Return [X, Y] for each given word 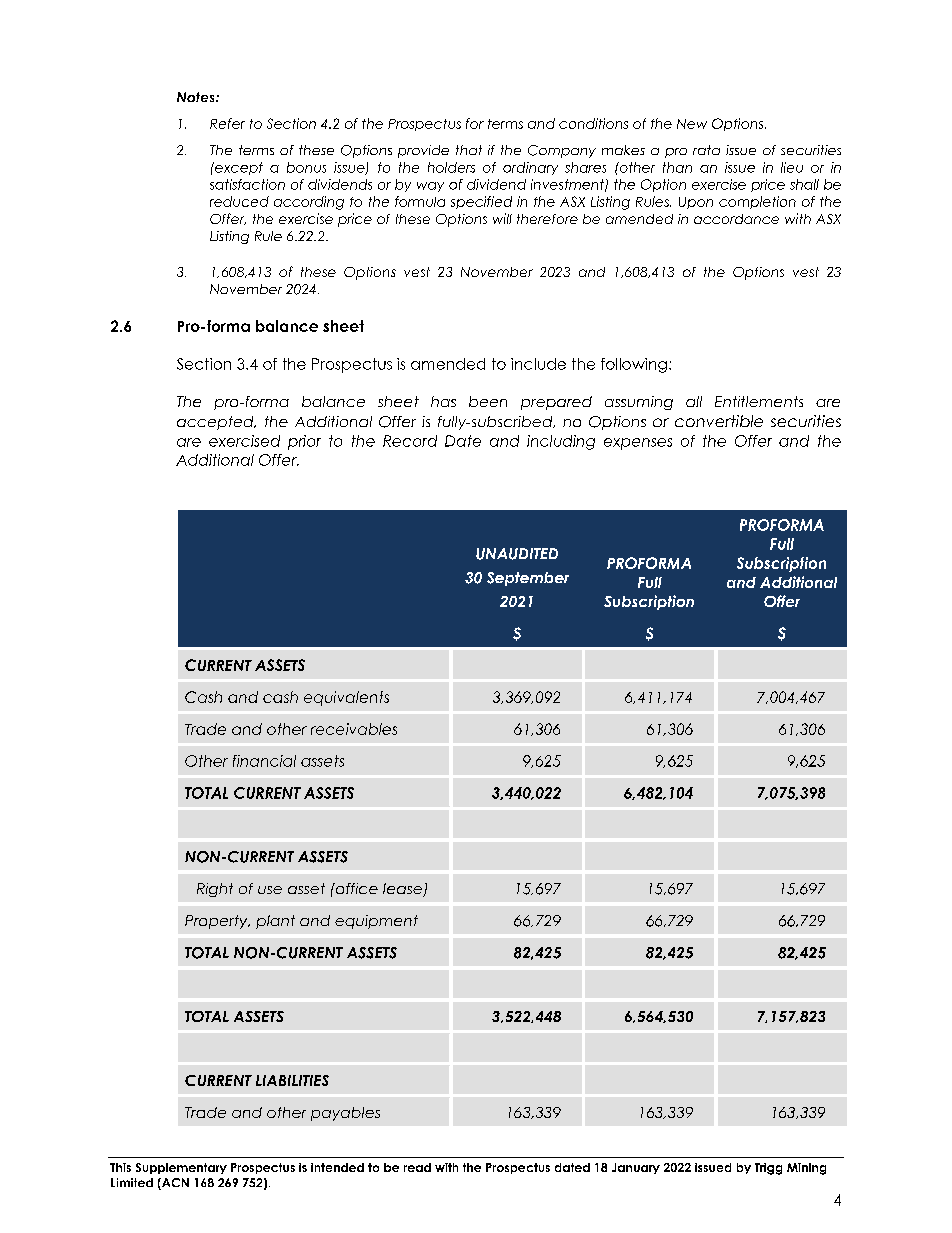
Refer [227, 123]
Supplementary [181, 1168]
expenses [638, 444]
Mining [806, 1169]
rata [706, 150]
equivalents [346, 698]
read [417, 1167]
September [528, 579]
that [469, 150]
